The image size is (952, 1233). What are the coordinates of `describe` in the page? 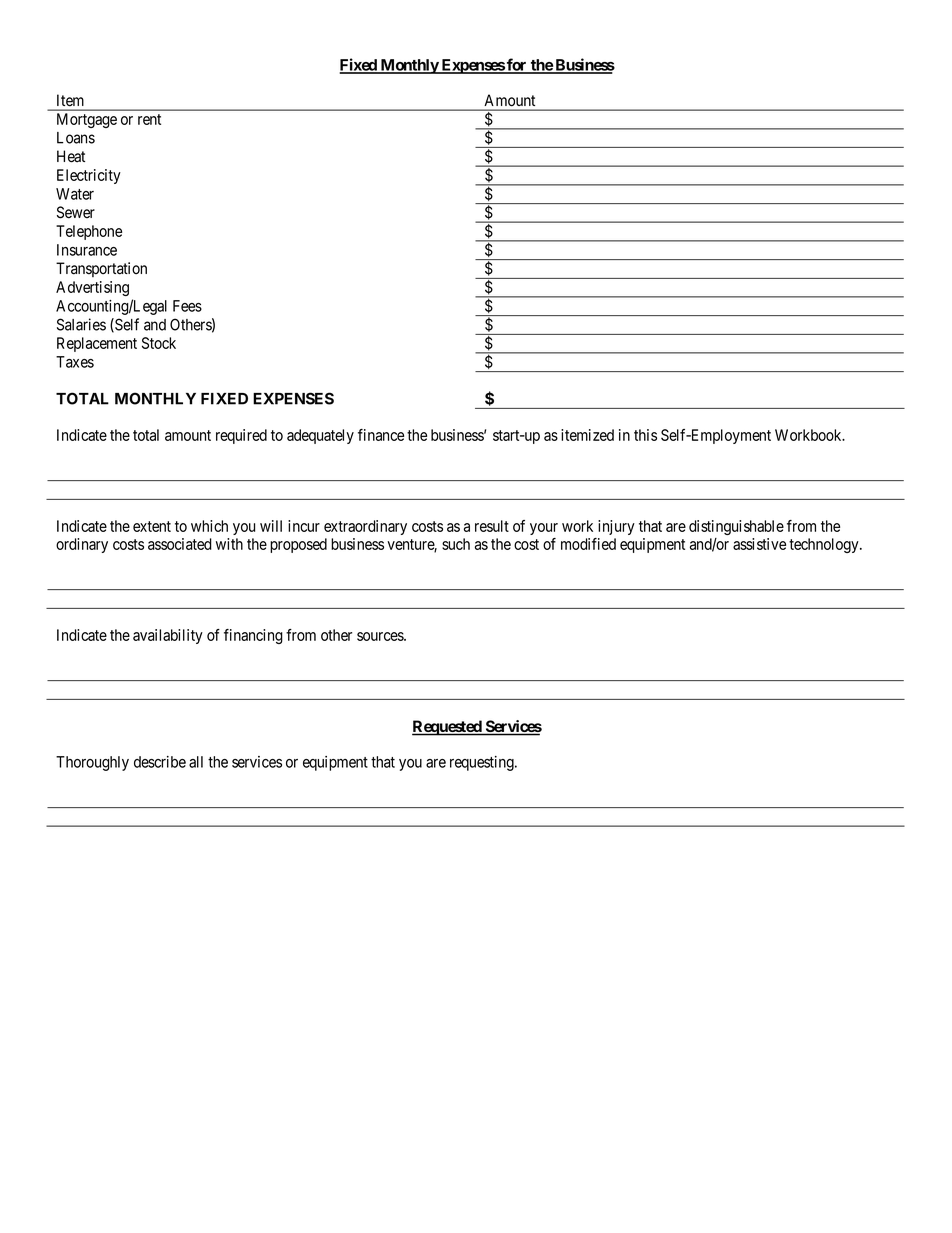 It's located at (160, 762).
